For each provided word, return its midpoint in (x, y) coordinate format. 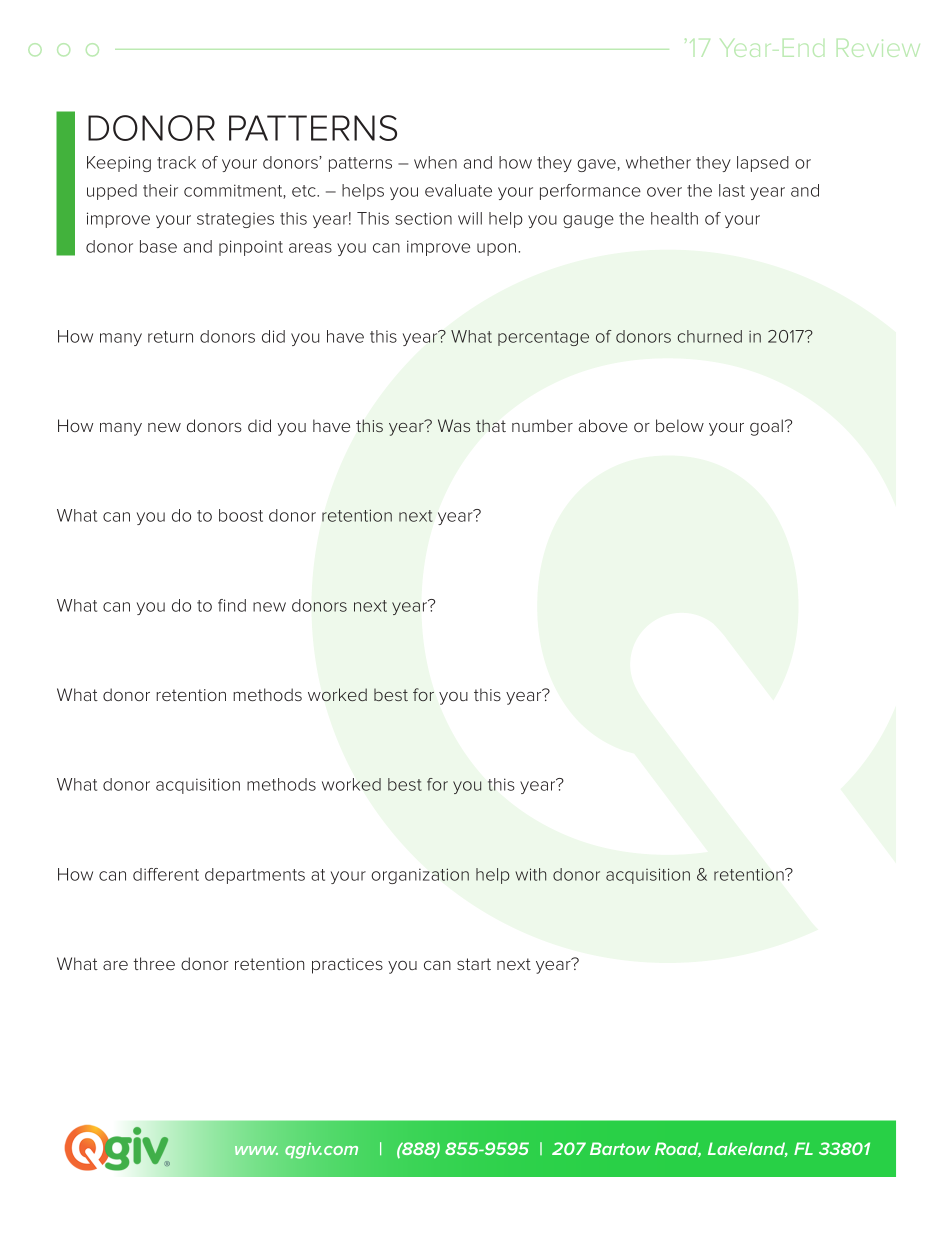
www (256, 1150)
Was (454, 425)
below (680, 425)
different (166, 874)
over (664, 192)
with (530, 874)
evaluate (458, 190)
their (160, 190)
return (170, 337)
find (232, 605)
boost (241, 515)
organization (420, 876)
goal (766, 427)
